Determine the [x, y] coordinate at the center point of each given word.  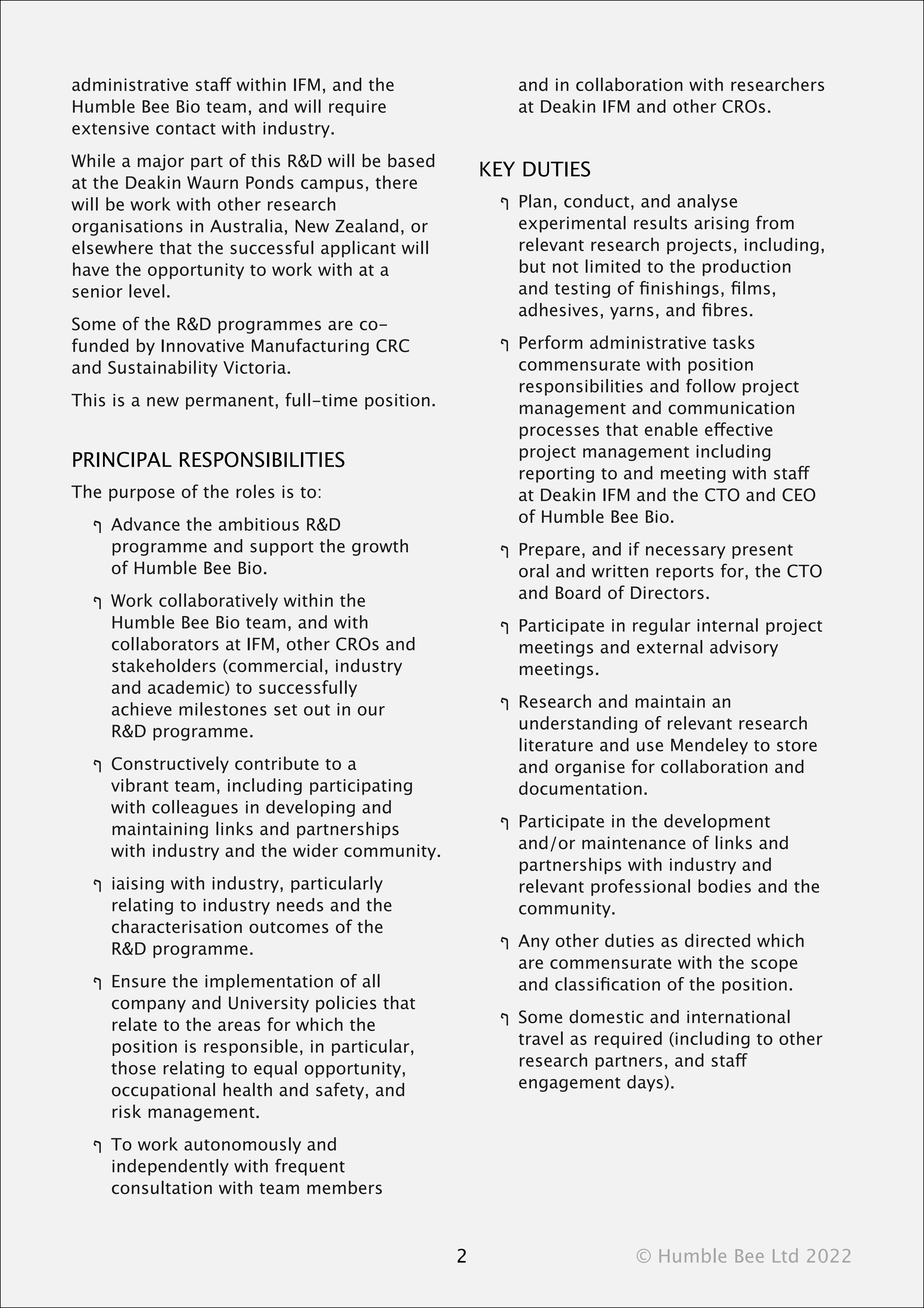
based [411, 160]
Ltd [785, 1255]
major [161, 162]
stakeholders [164, 665]
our [371, 711]
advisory [744, 648]
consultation [162, 1187]
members [344, 1187]
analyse [707, 202]
